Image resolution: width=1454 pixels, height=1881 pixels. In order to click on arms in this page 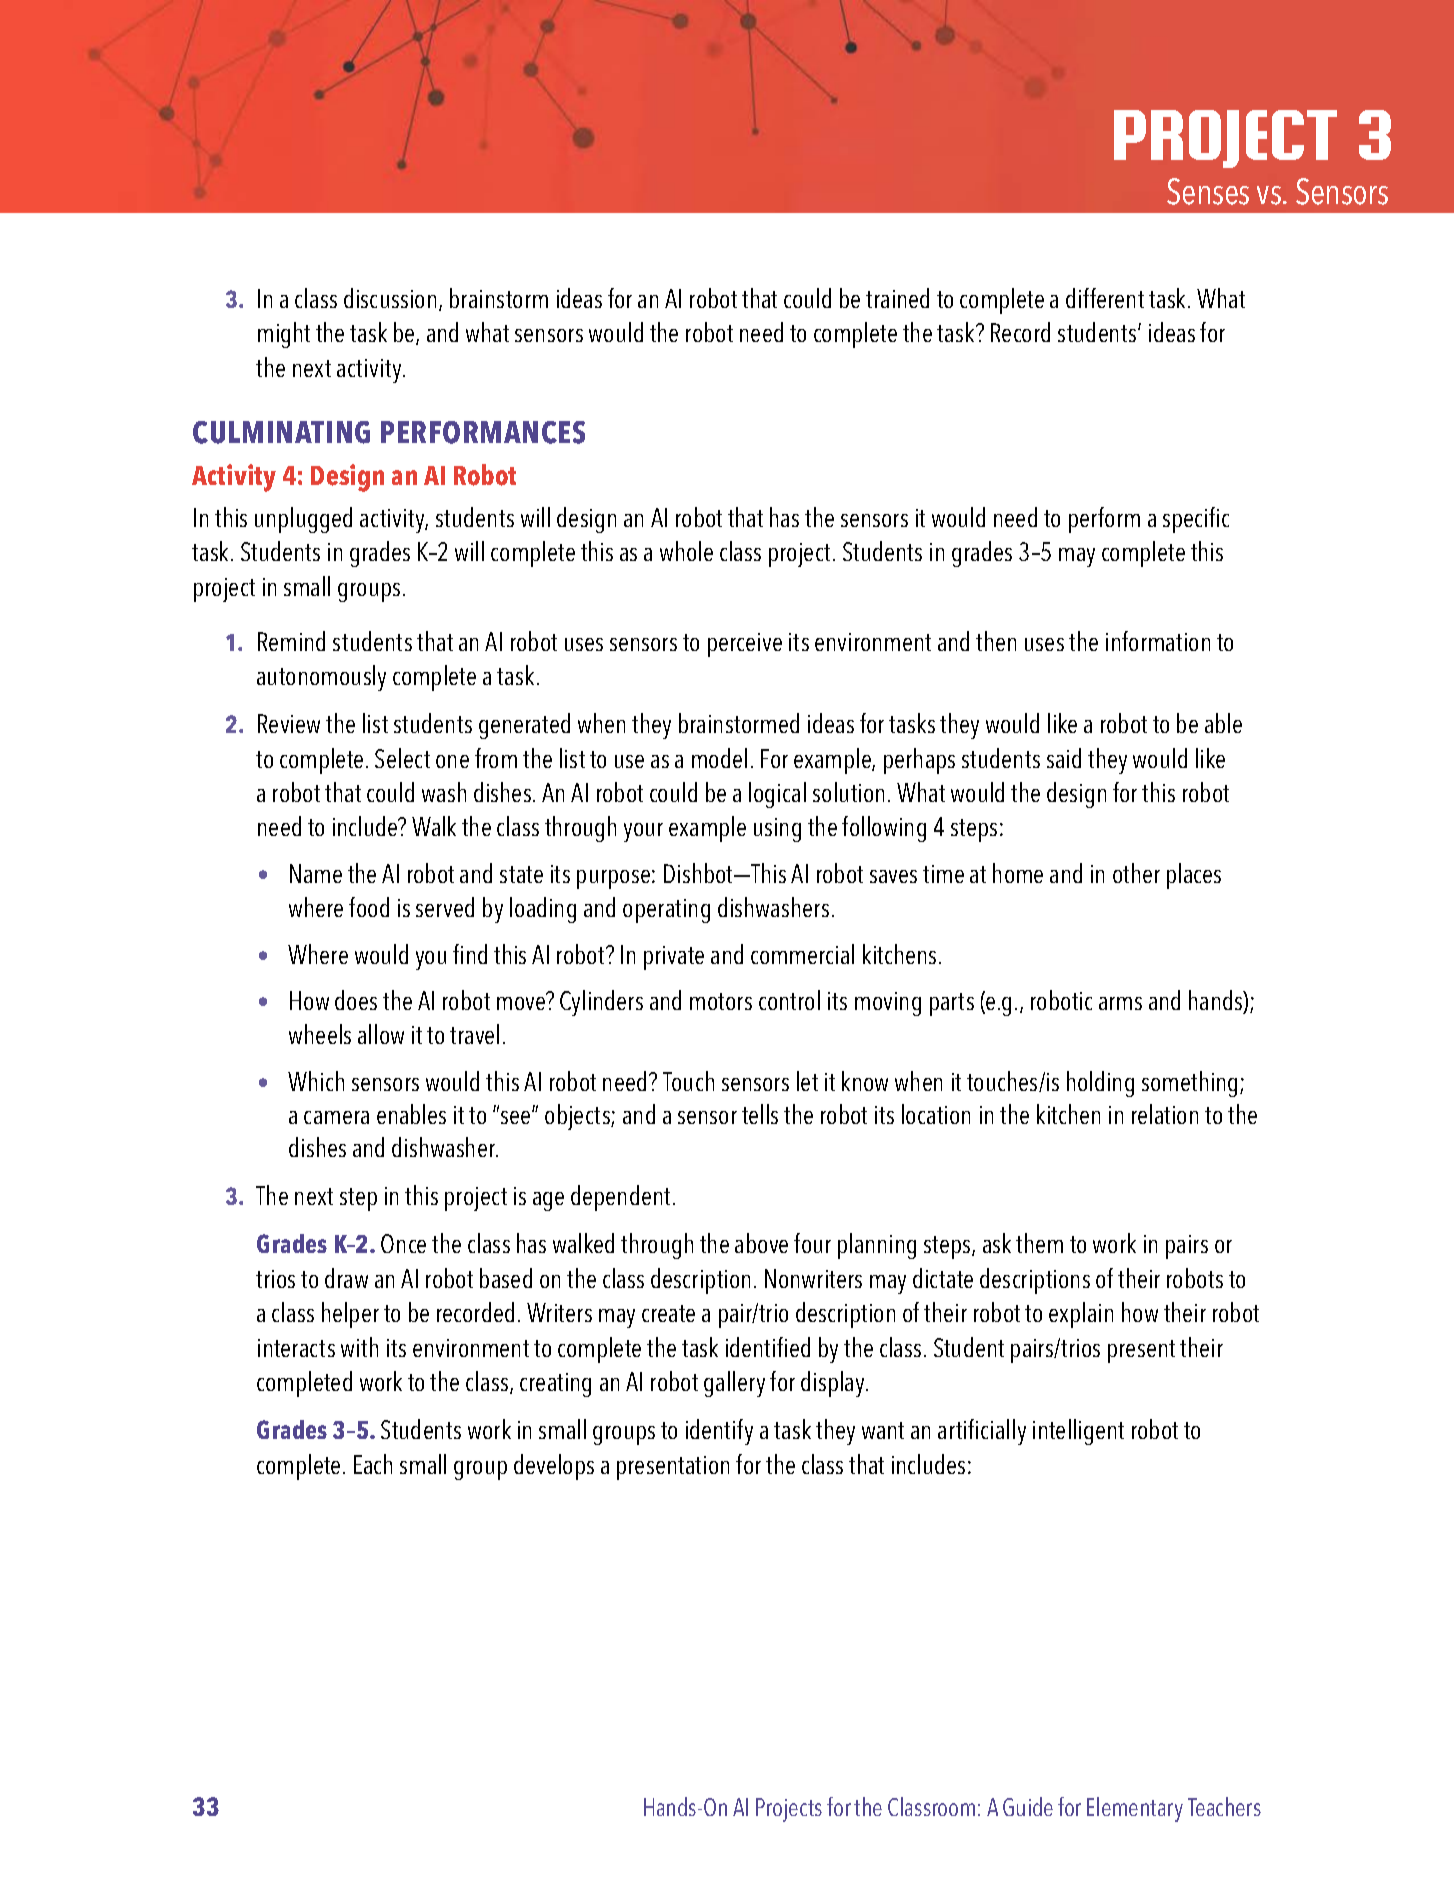, I will do `click(1120, 1003)`.
